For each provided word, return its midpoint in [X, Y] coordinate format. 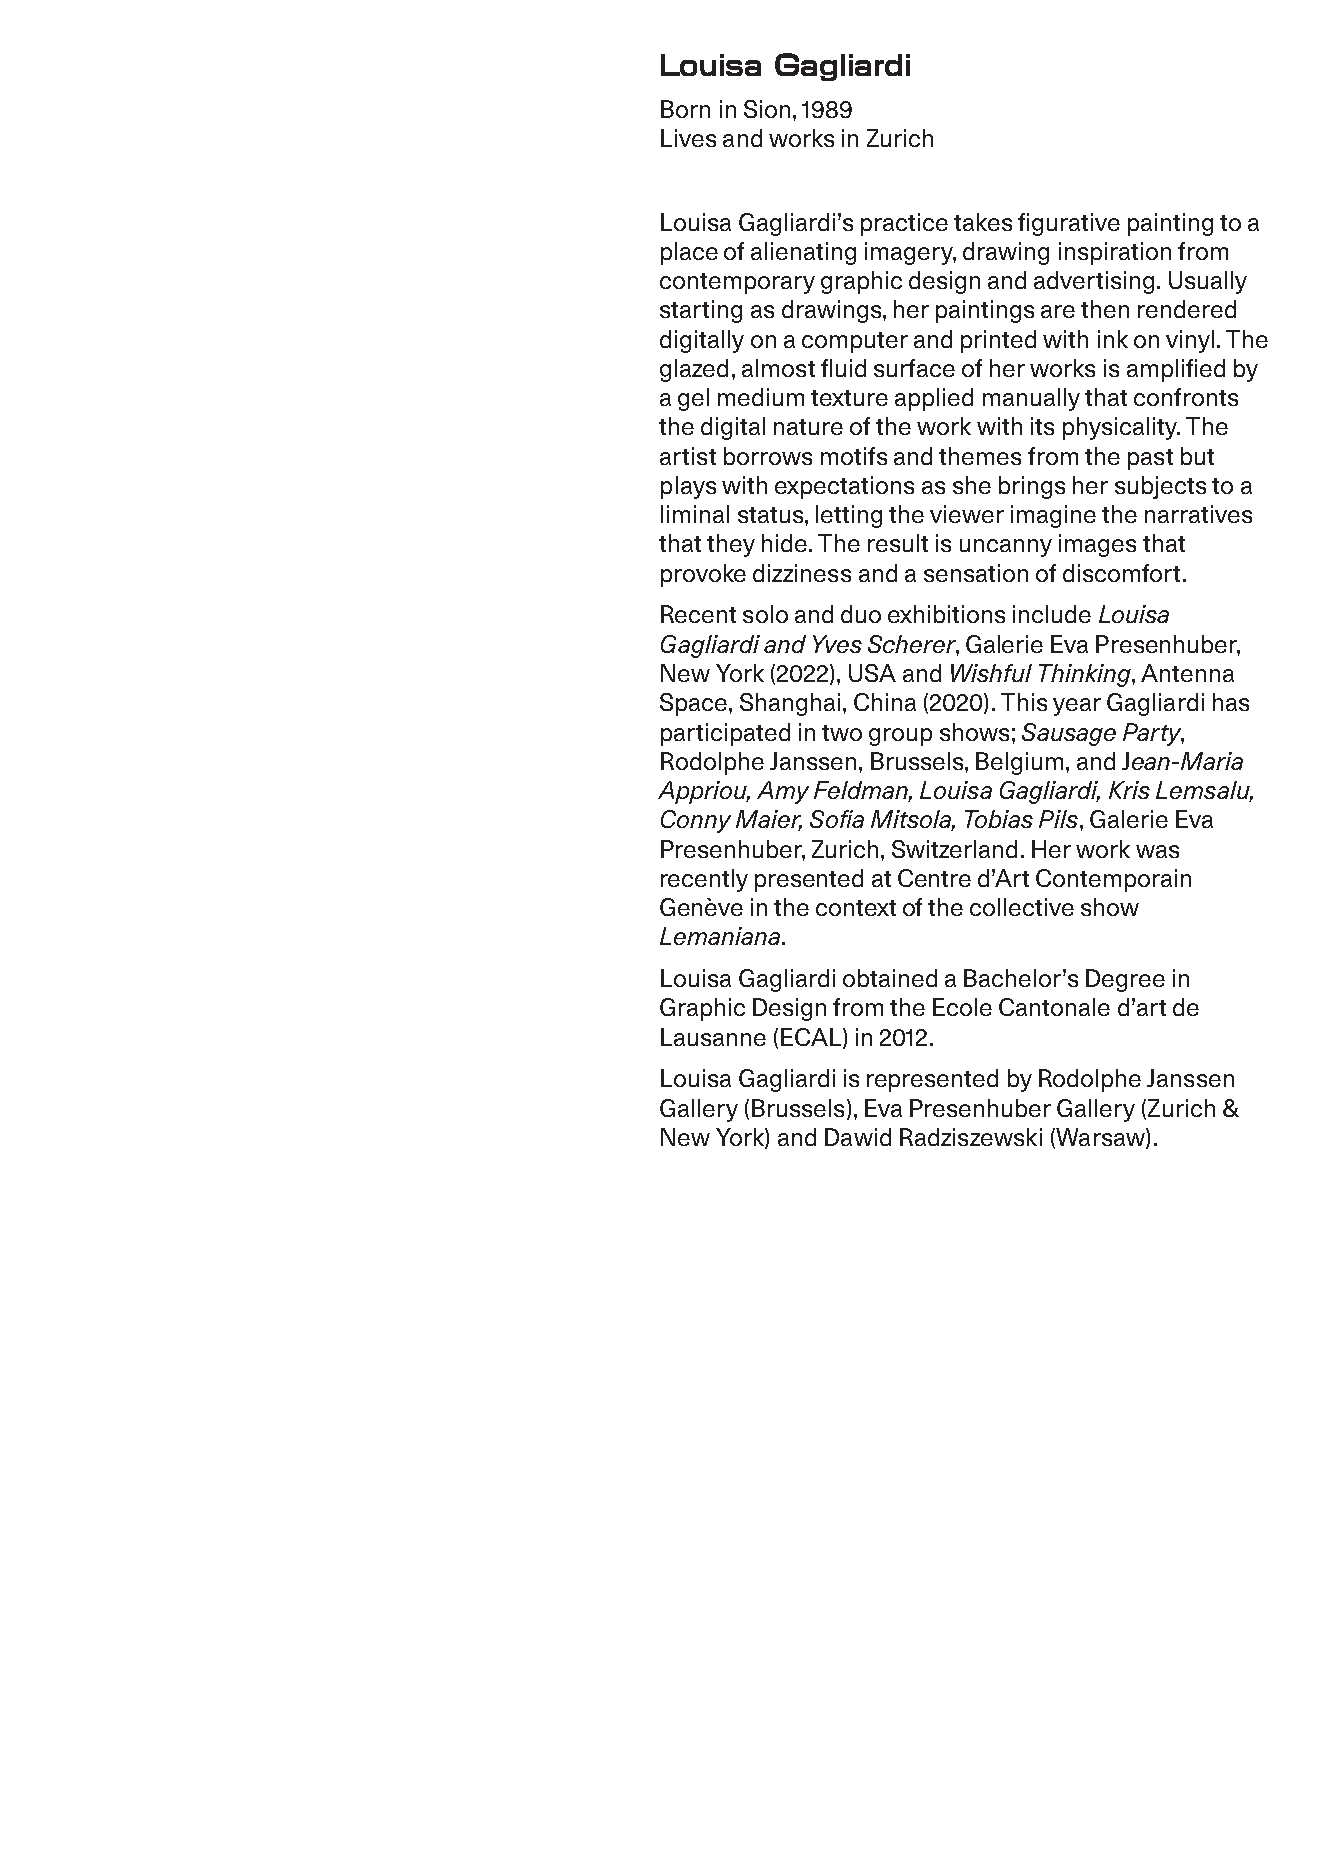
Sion [767, 109]
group [900, 737]
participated [725, 734]
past [1150, 459]
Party [1153, 734]
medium [761, 397]
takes [983, 222]
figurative [1069, 224]
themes [980, 456]
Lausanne [713, 1037]
